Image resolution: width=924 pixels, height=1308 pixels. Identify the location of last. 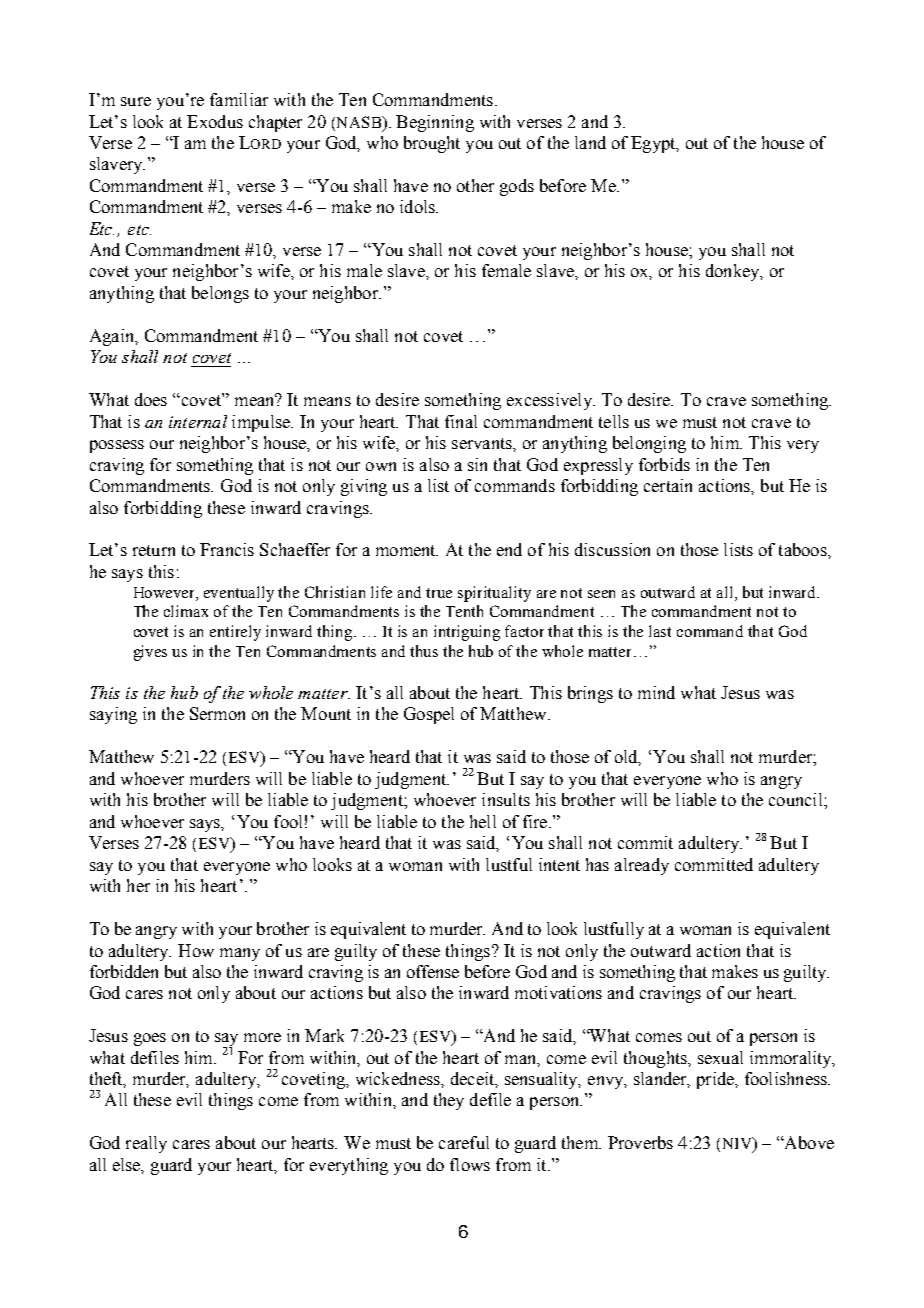
(660, 631).
